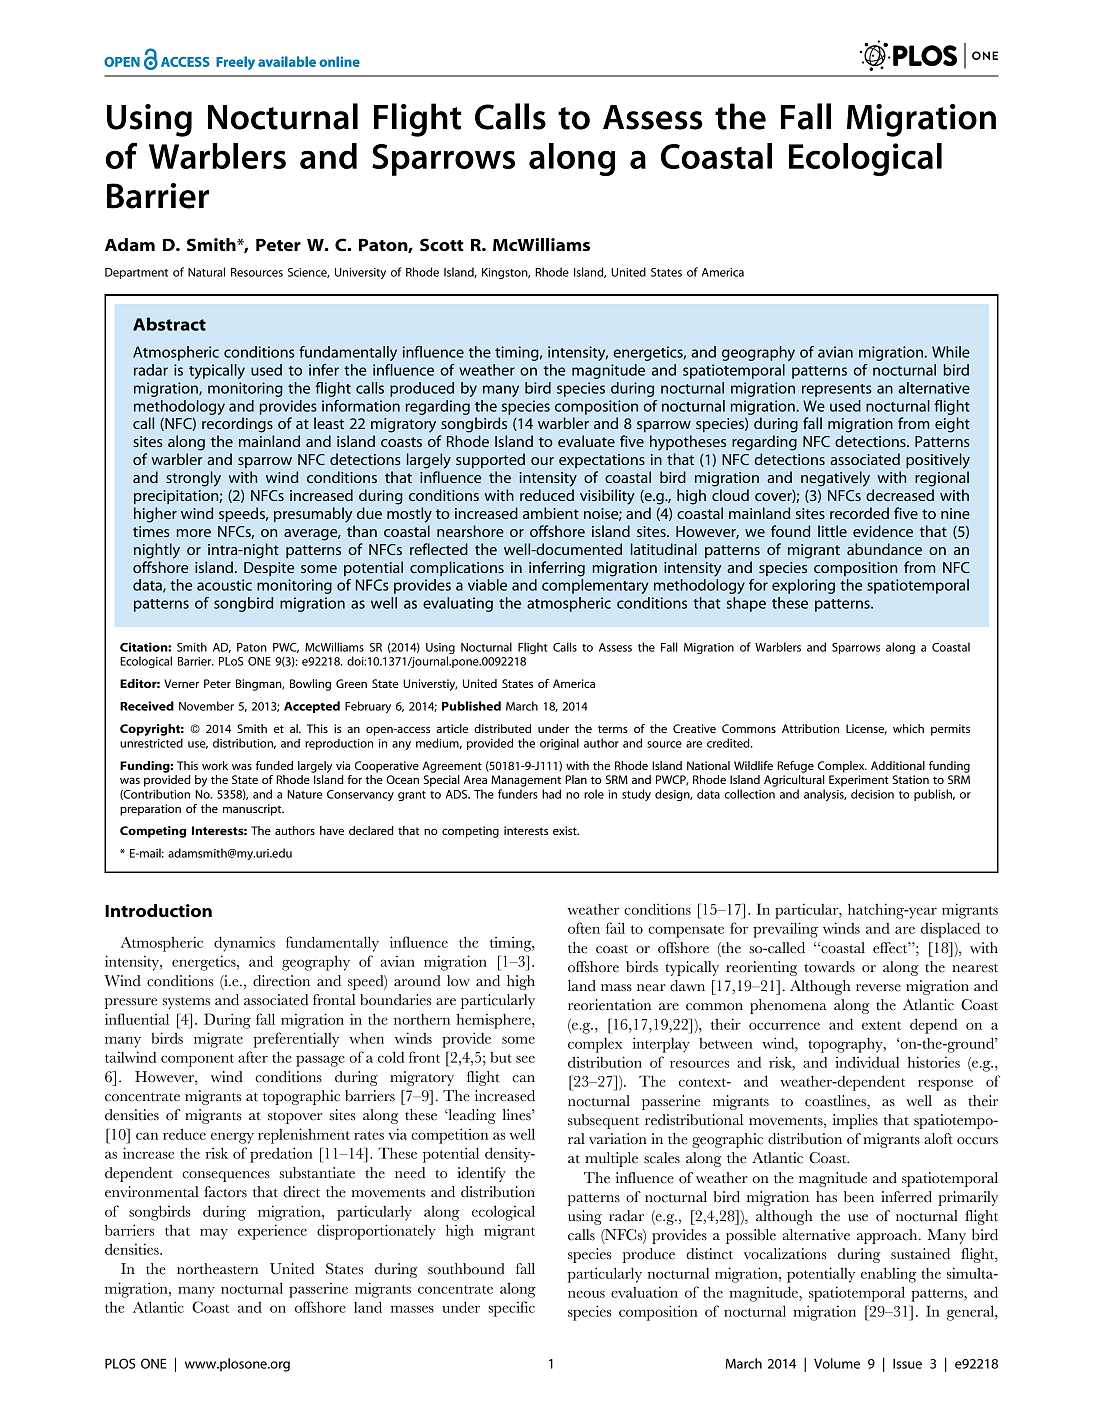 The width and height of the screenshot is (1103, 1424). I want to click on Scott, so click(442, 245).
